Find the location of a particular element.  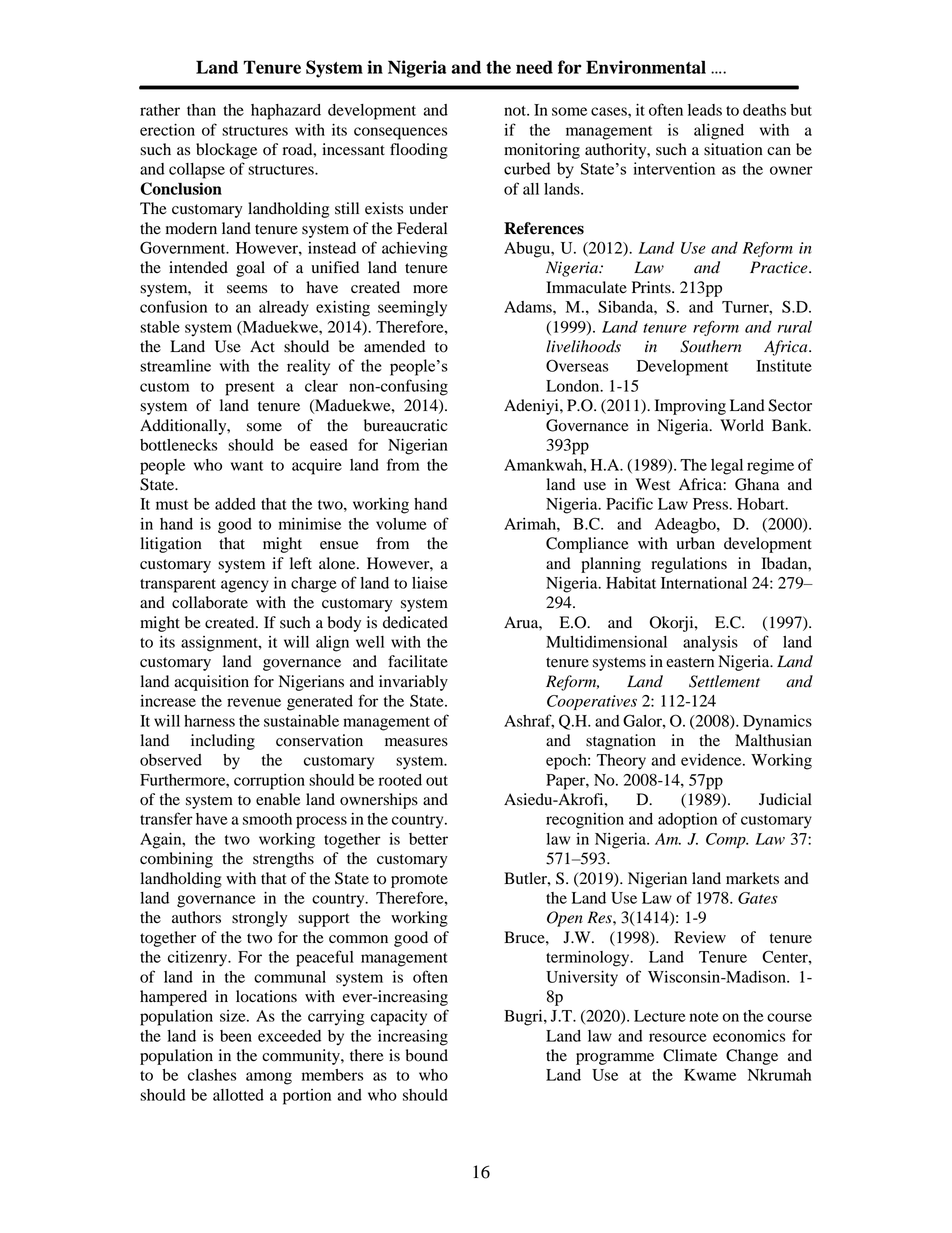

bound is located at coordinates (427, 1055).
